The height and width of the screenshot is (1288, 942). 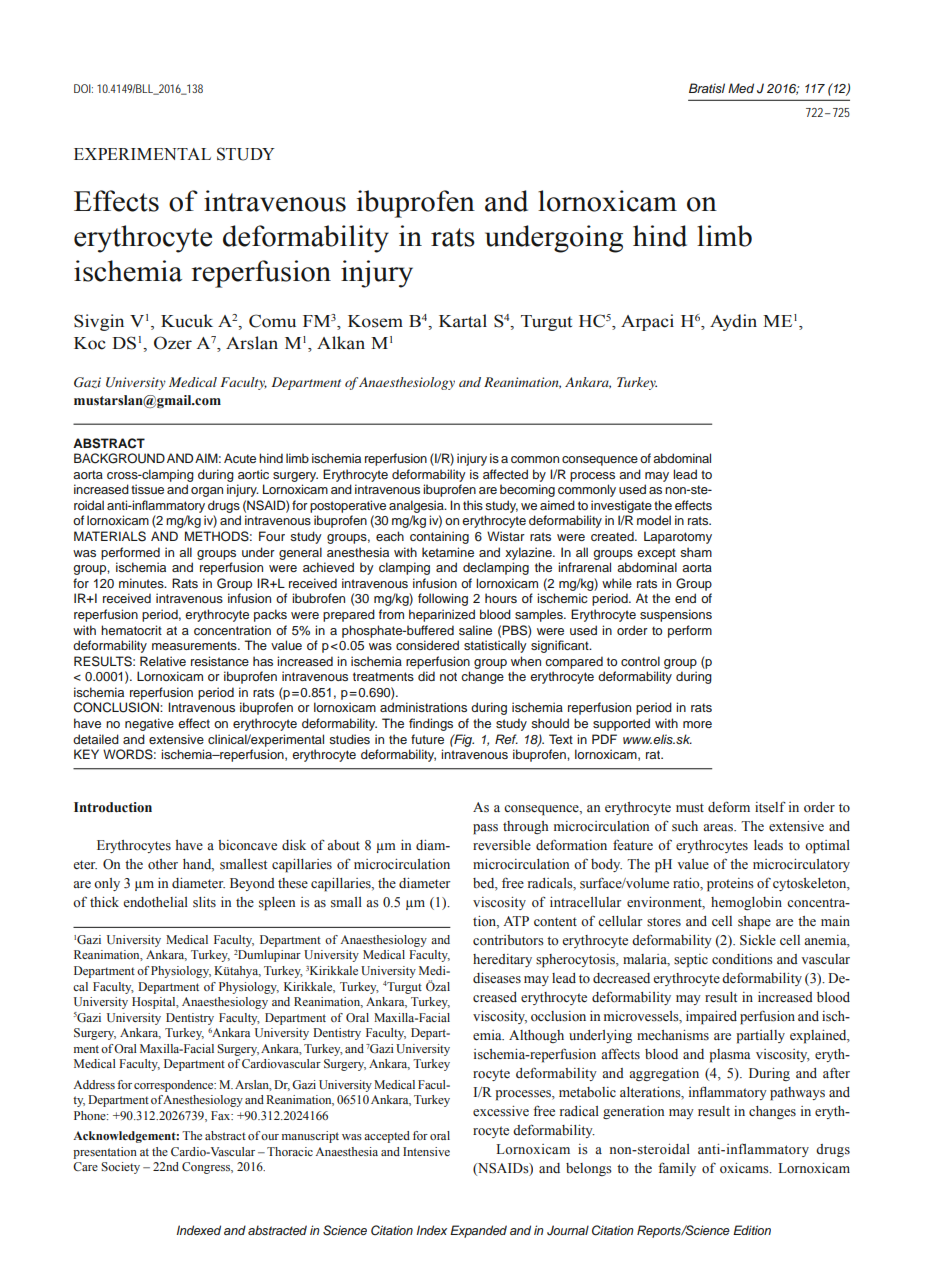 I want to click on Expanded, so click(x=478, y=1231).
